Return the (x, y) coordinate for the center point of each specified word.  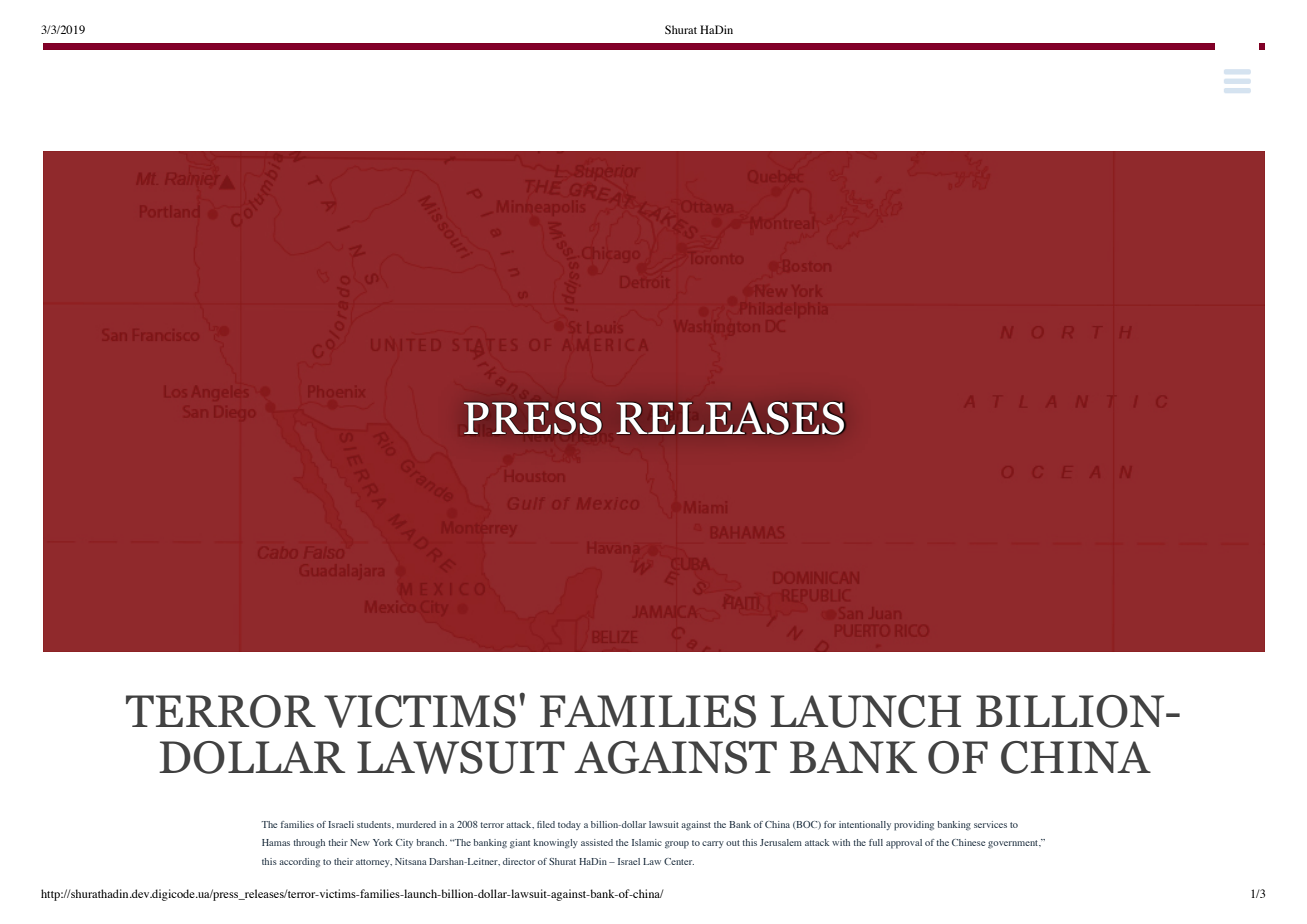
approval (904, 844)
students (375, 824)
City (404, 843)
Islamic (647, 842)
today (569, 825)
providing (914, 826)
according (299, 863)
